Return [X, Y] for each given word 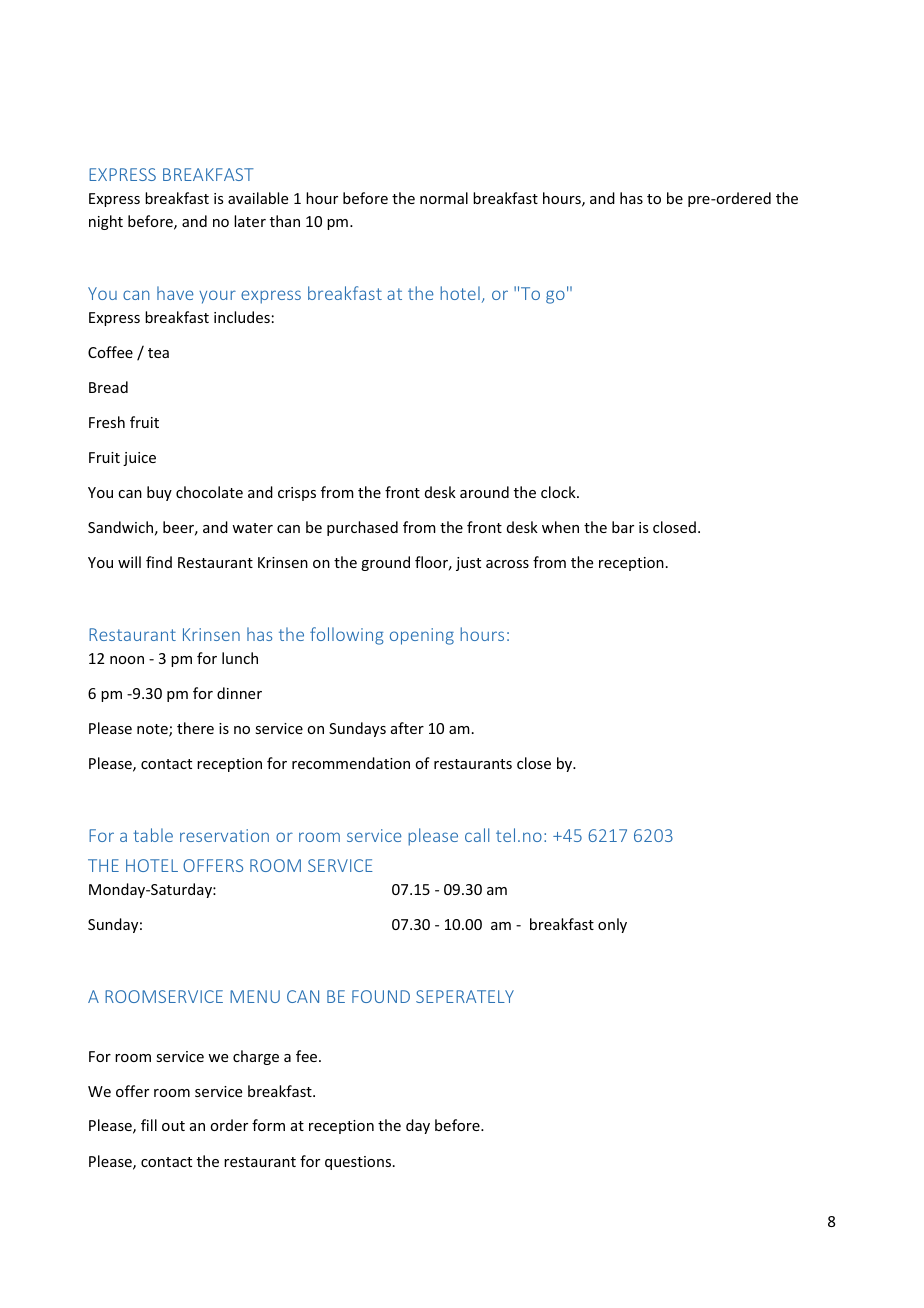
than [285, 221]
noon [127, 660]
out [173, 1126]
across [507, 564]
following [347, 636]
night [106, 222]
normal [444, 198]
